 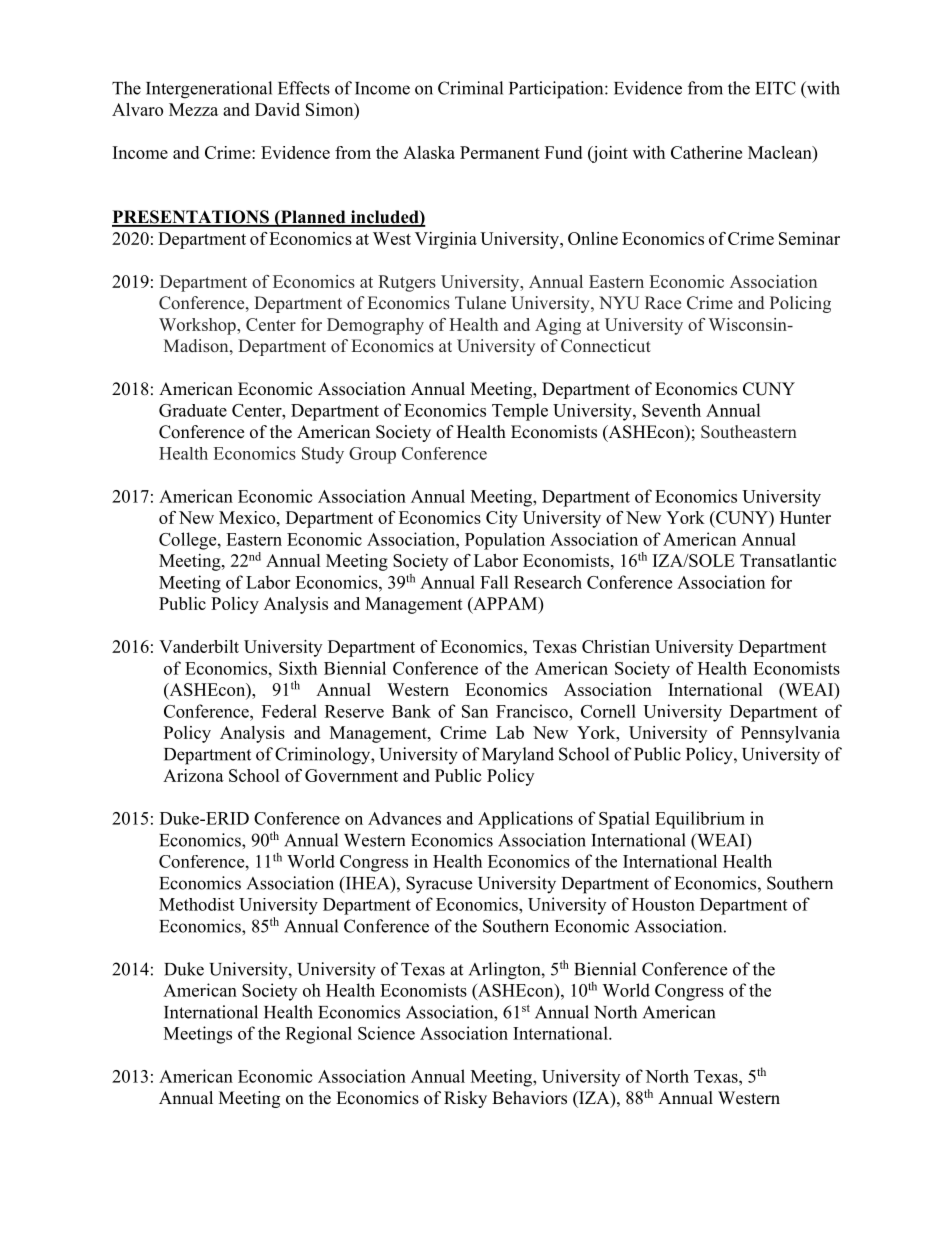 What do you see at coordinates (475, 711) in the page?
I see `San` at bounding box center [475, 711].
